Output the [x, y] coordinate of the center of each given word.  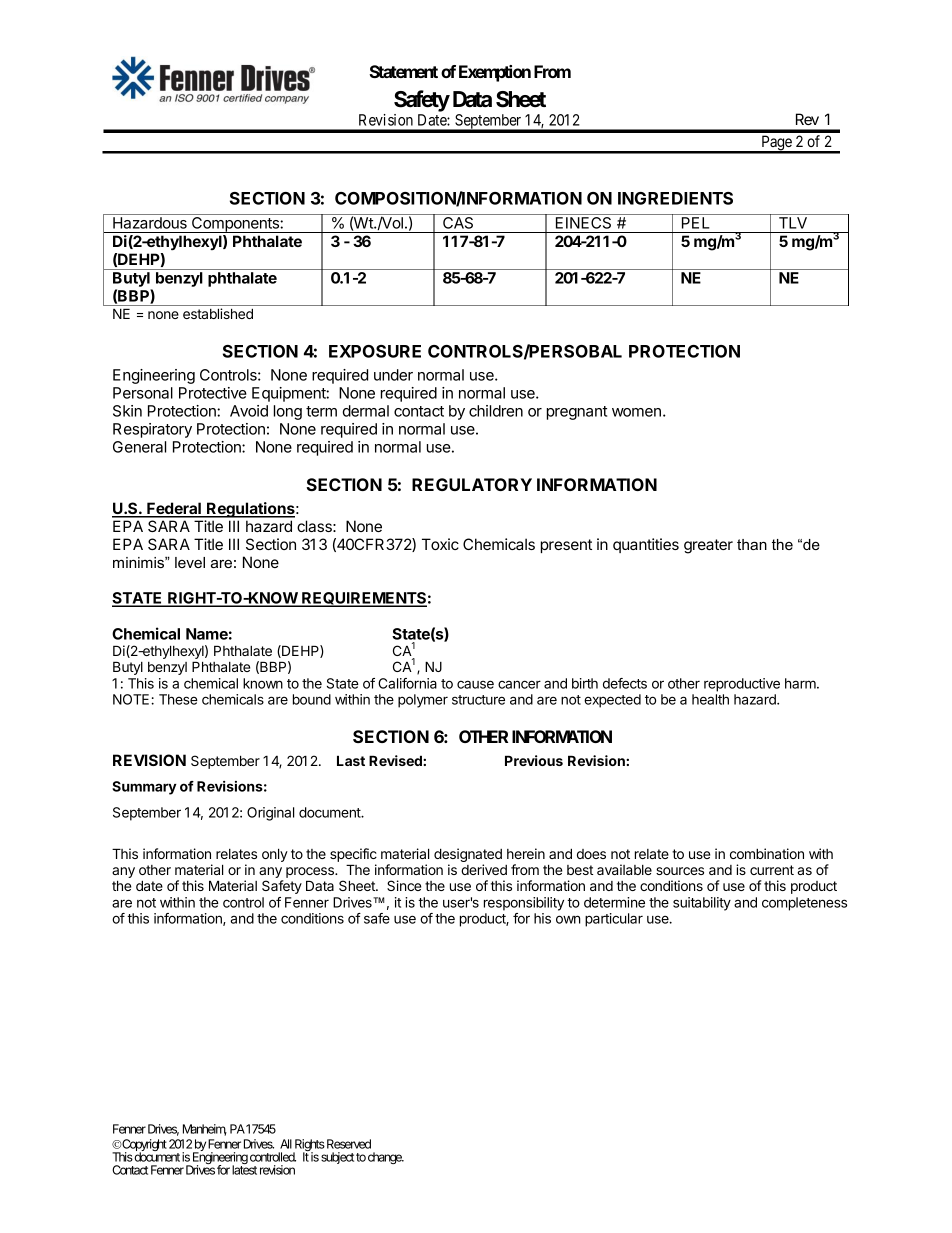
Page [776, 144]
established [218, 313]
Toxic [440, 544]
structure [478, 700]
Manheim [205, 1130]
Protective [213, 393]
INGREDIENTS [675, 198]
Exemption [495, 73]
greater [708, 546]
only [275, 855]
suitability [702, 904]
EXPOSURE [375, 351]
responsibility [524, 904]
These [178, 699]
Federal [174, 509]
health [710, 699]
